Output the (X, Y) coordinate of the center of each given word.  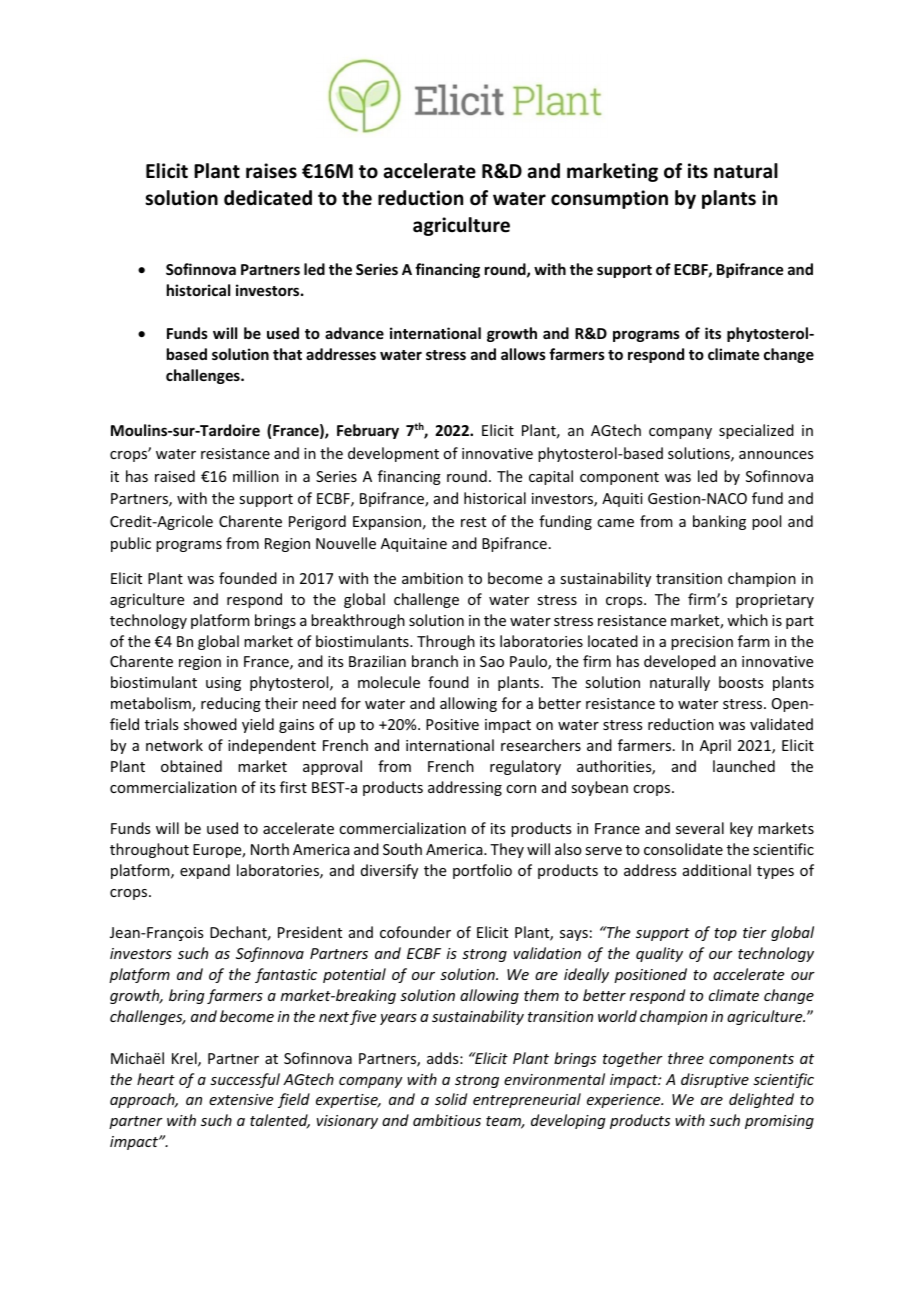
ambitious (447, 1120)
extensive (241, 1099)
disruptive (715, 1080)
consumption (609, 199)
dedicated (268, 198)
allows (523, 354)
